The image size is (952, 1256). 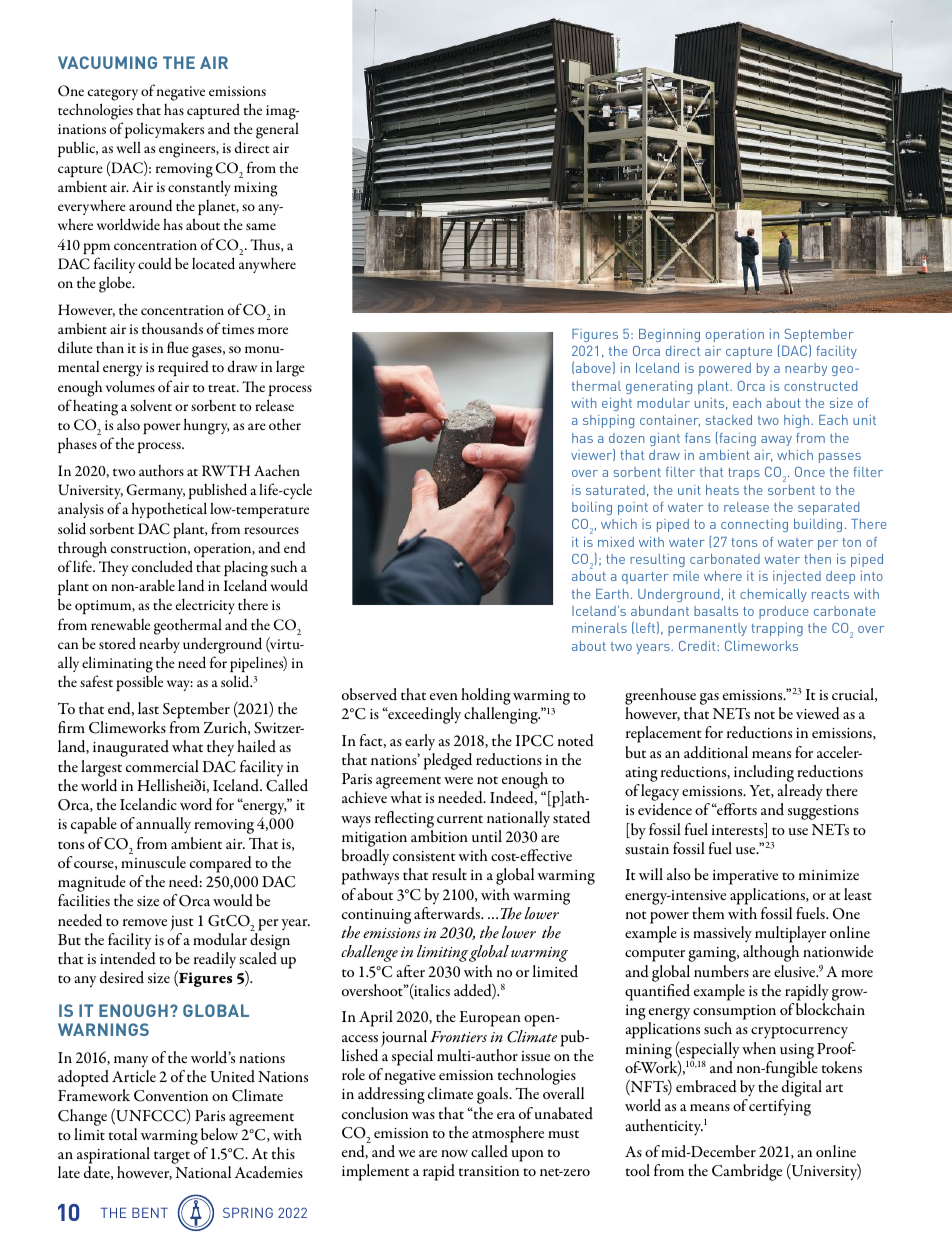 I want to click on consistent, so click(x=424, y=856).
